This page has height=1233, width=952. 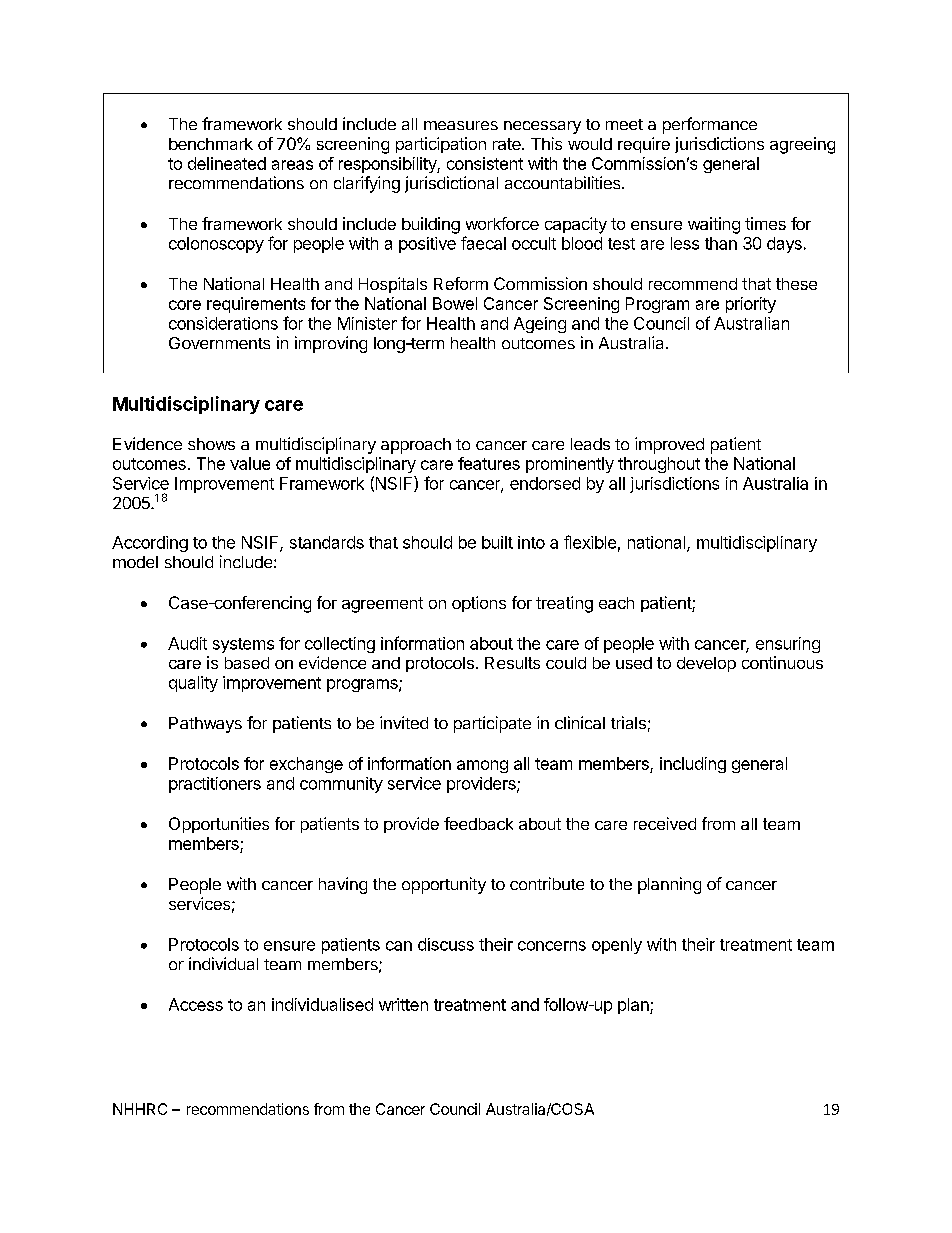 I want to click on participate, so click(x=492, y=724).
